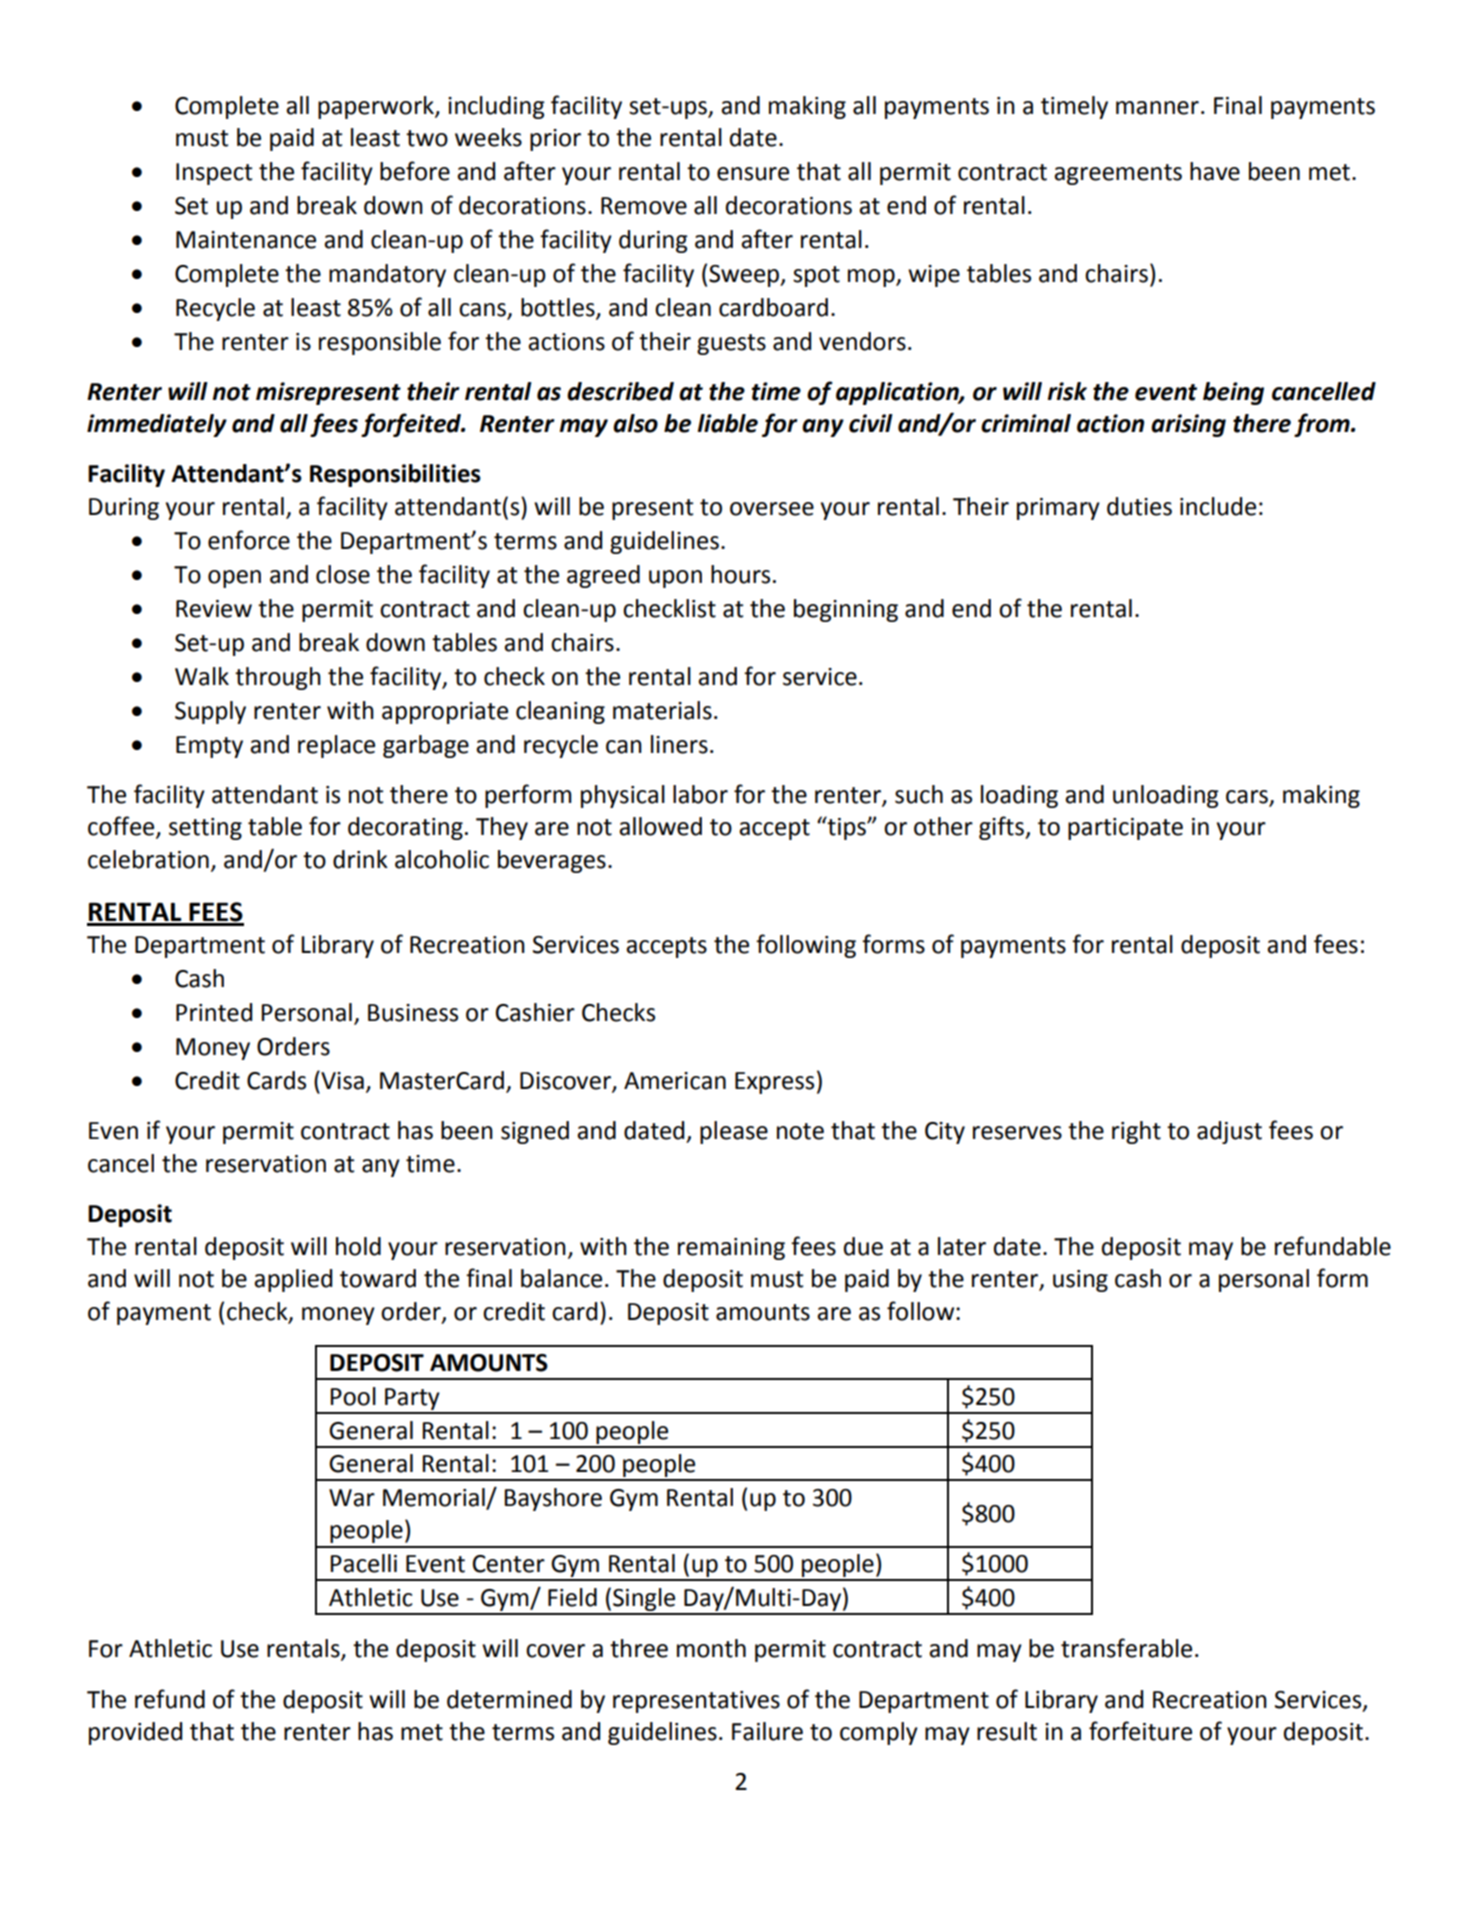  Describe the element at coordinates (293, 1280) in the screenshot. I see `applied` at that location.
